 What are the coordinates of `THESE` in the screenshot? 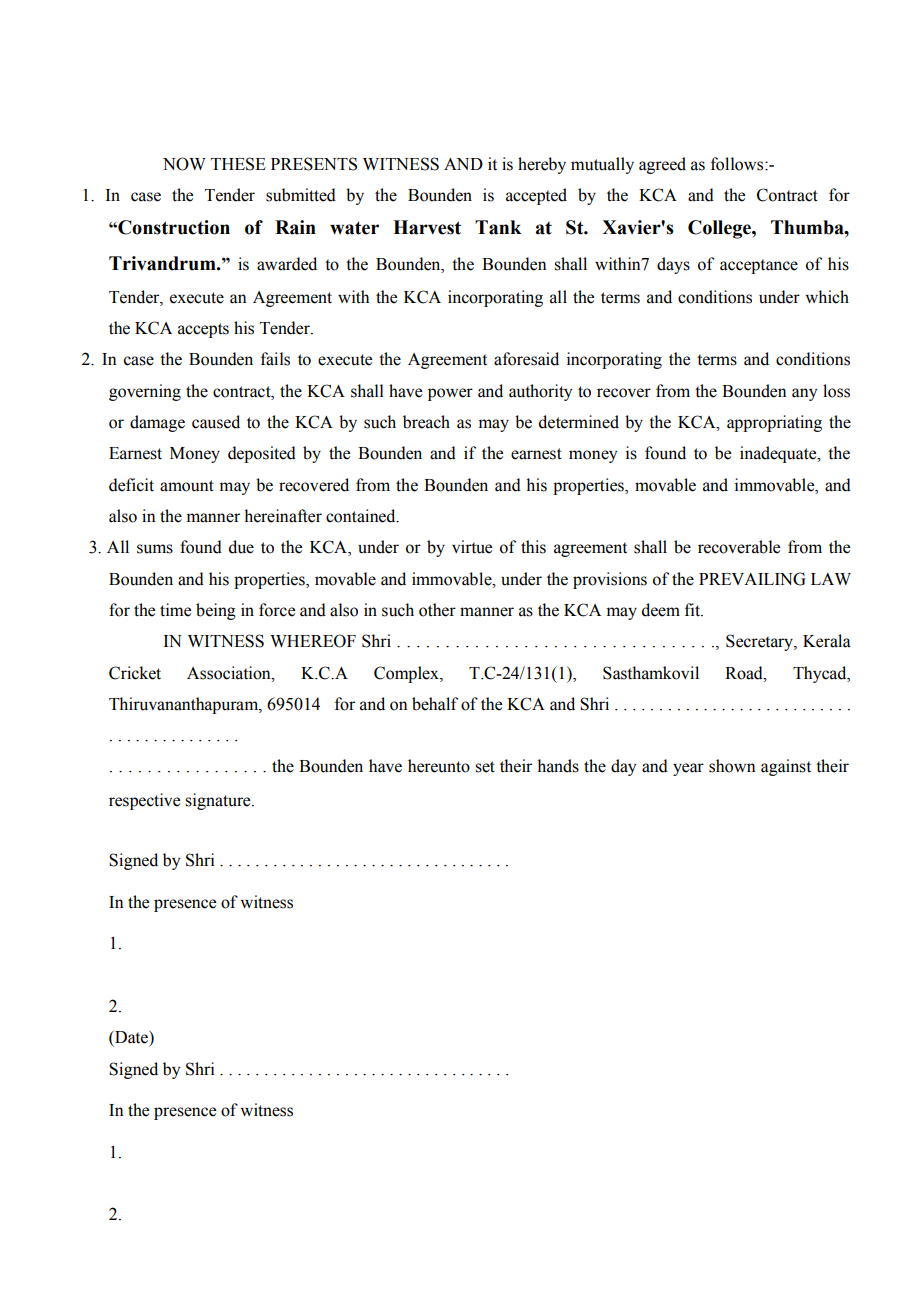 It's located at (238, 164).
